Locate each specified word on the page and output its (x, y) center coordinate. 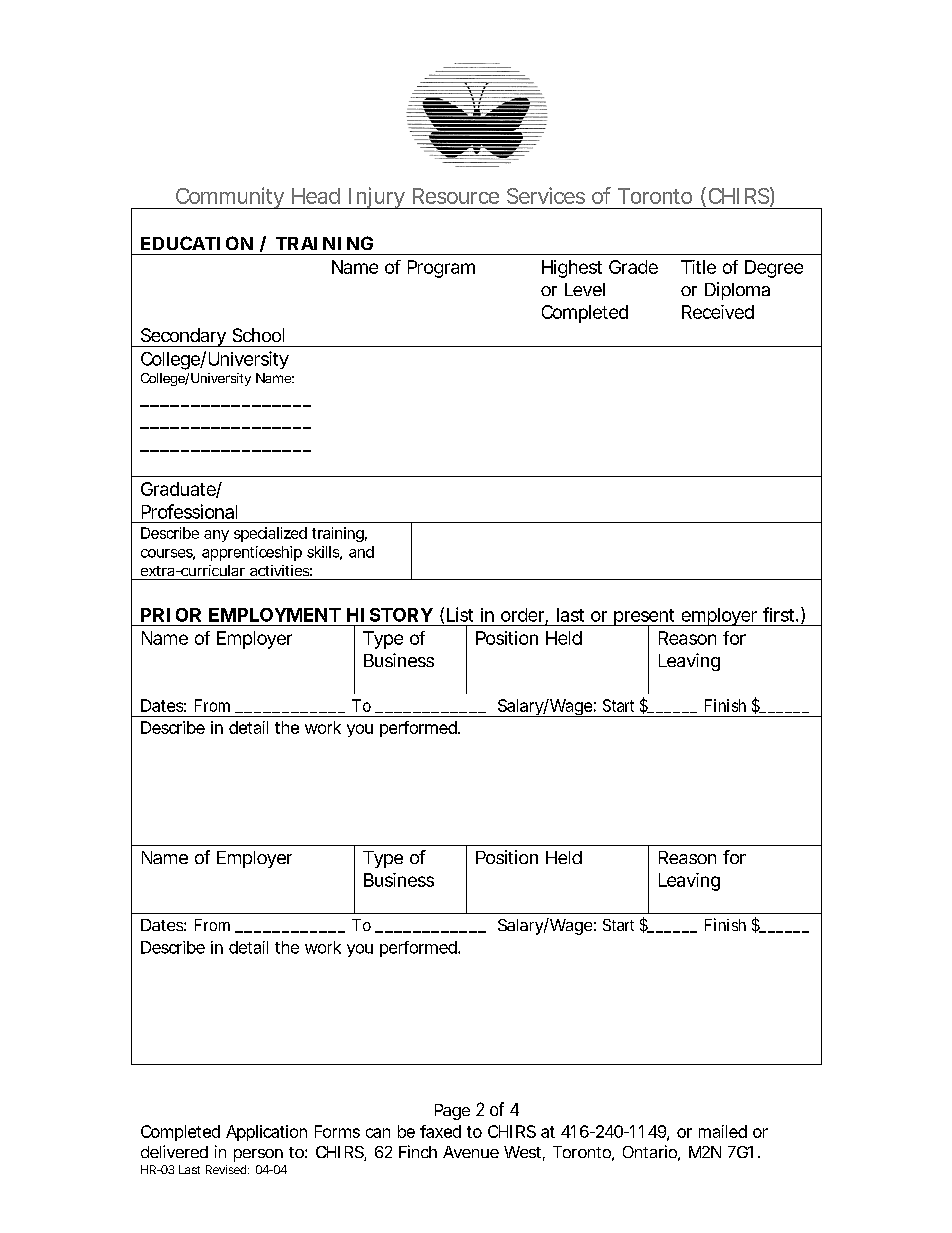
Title (698, 267)
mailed (723, 1131)
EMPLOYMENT (275, 615)
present (645, 618)
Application (266, 1133)
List (460, 614)
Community (230, 198)
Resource (456, 196)
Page (452, 1112)
